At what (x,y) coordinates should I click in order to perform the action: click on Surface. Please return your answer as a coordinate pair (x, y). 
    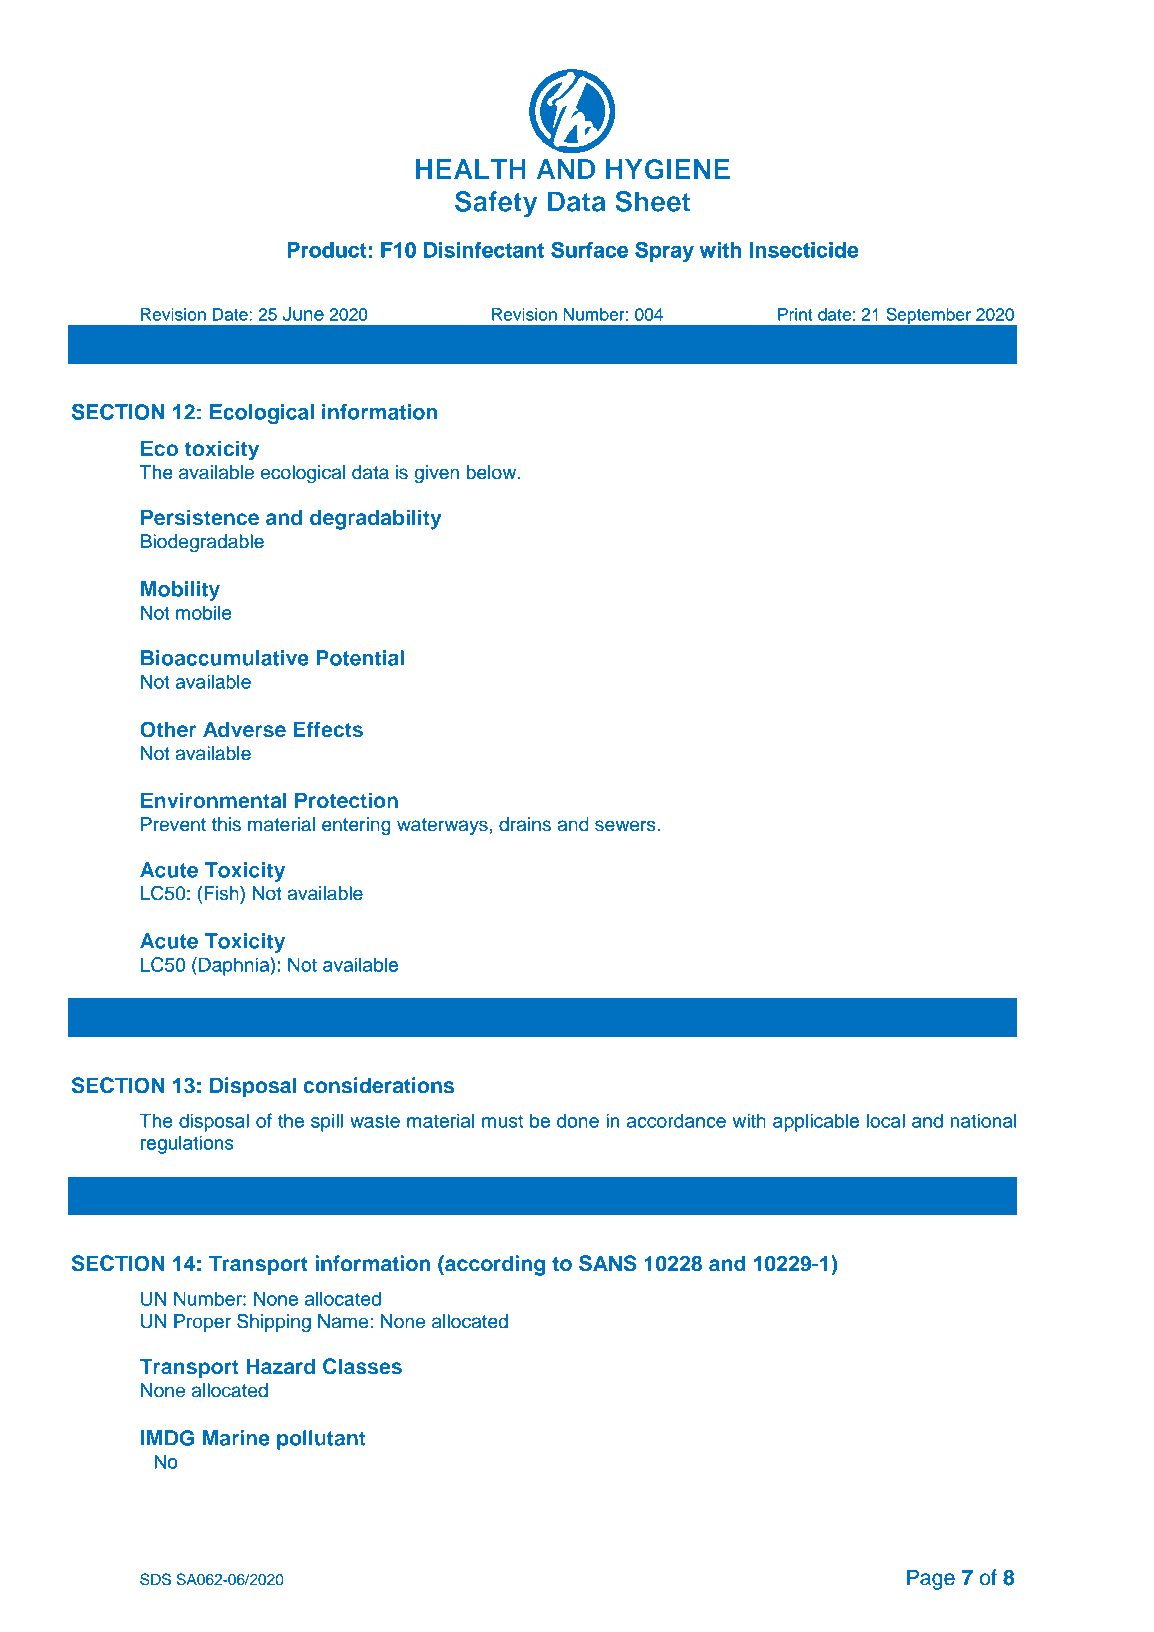
    Looking at the image, I should click on (589, 249).
